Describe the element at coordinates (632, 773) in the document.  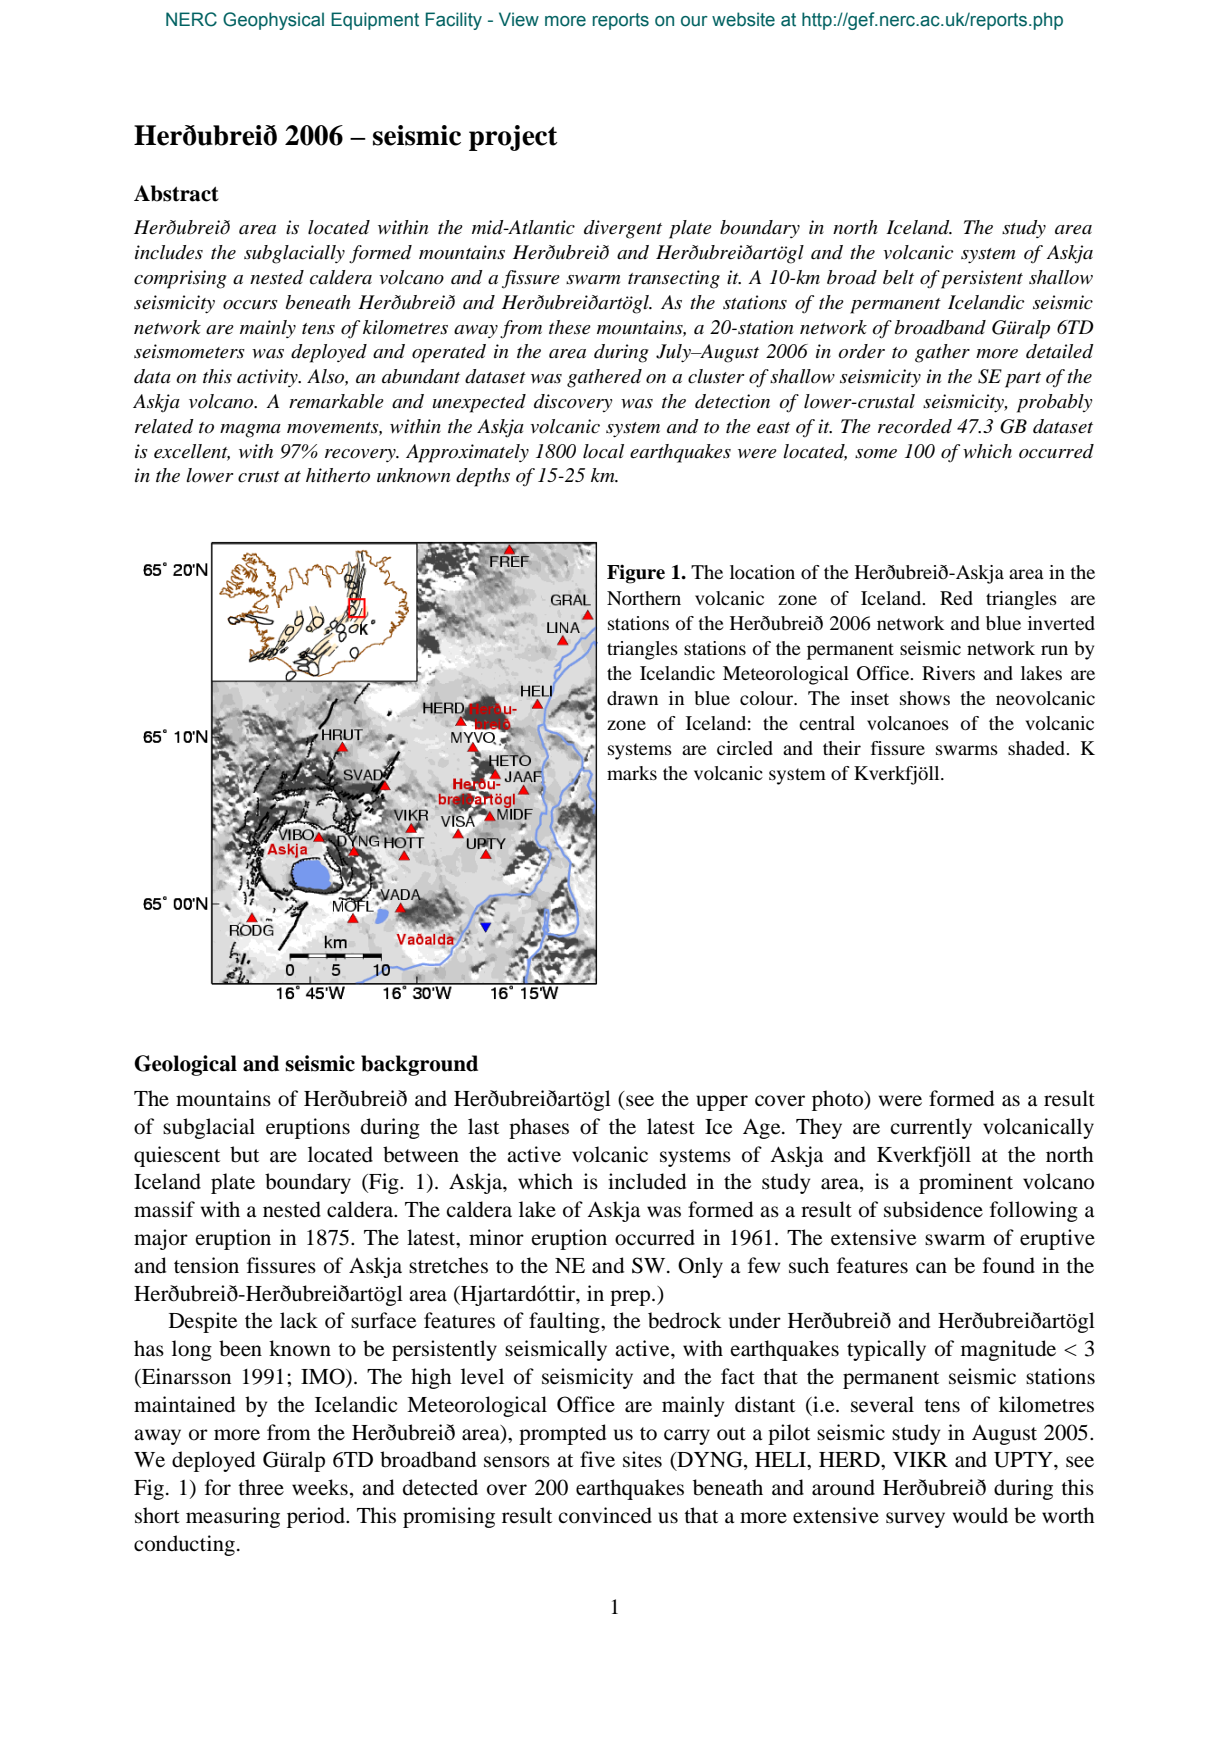
I see `marks` at that location.
